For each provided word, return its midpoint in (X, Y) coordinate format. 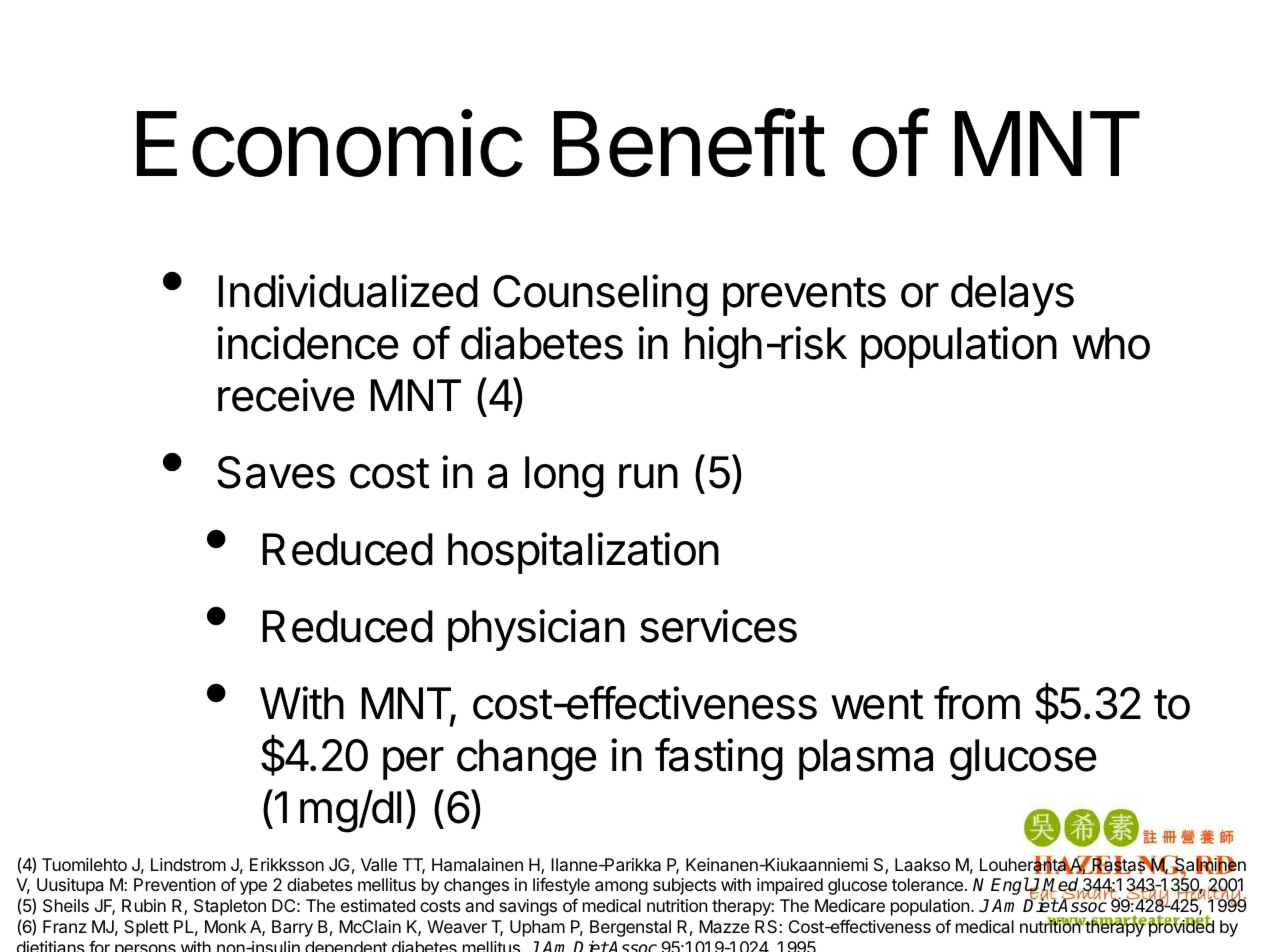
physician (536, 630)
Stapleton (230, 907)
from (977, 703)
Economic (329, 143)
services (718, 626)
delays (1012, 295)
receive (286, 395)
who (1111, 343)
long (564, 477)
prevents (804, 296)
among (621, 888)
